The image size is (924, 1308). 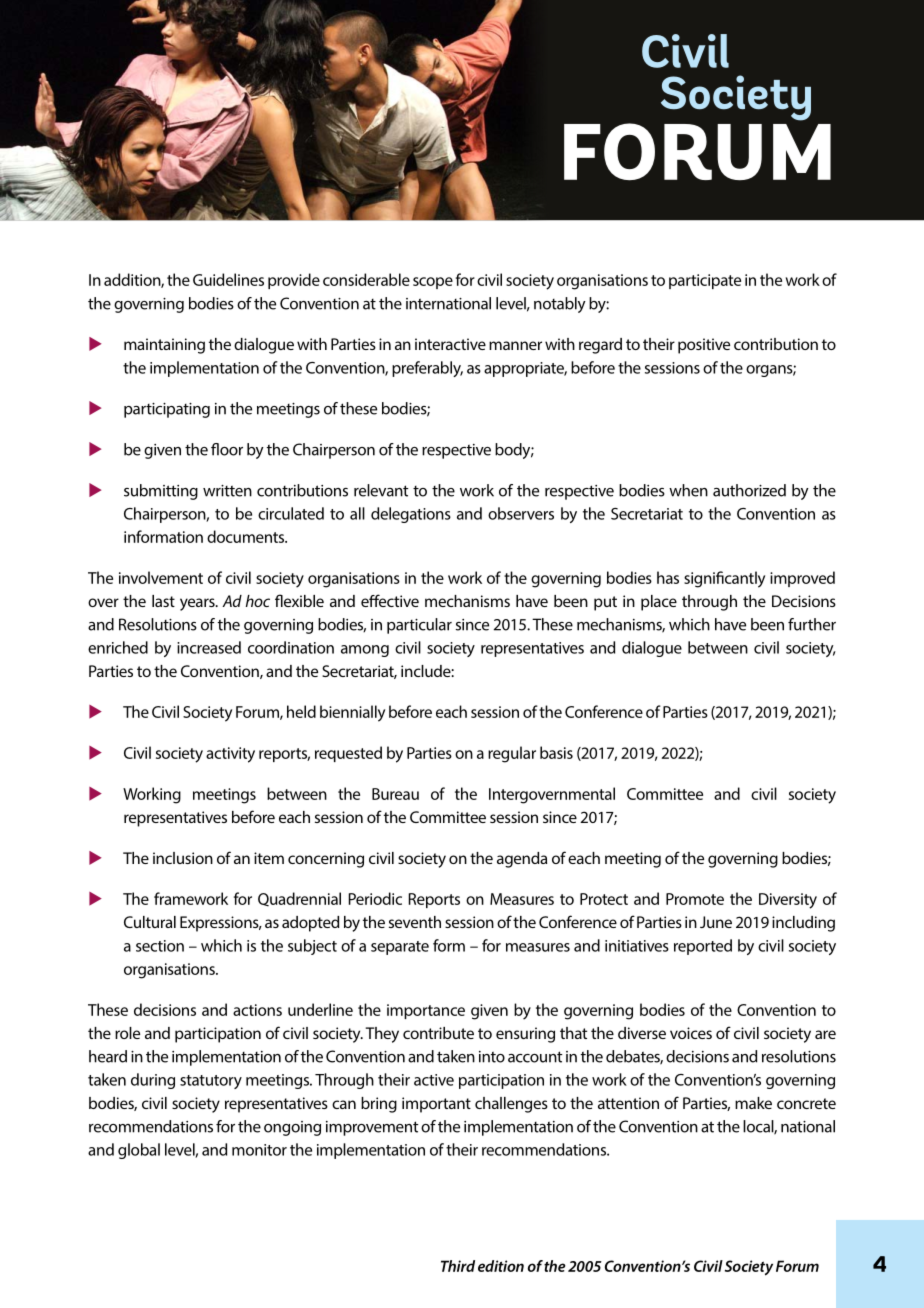 What do you see at coordinates (753, 1103) in the page?
I see `make` at bounding box center [753, 1103].
